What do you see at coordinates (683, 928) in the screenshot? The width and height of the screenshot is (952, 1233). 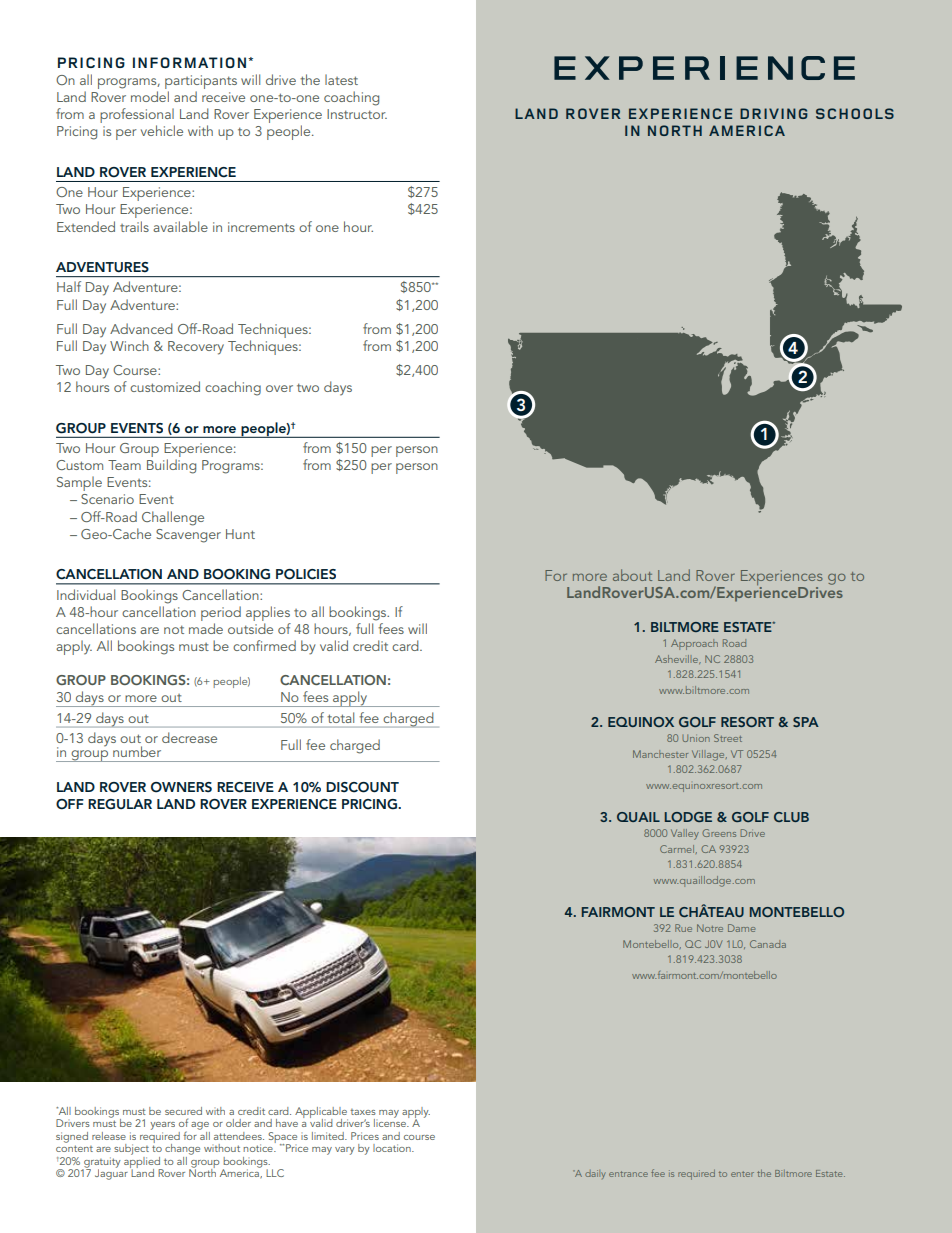 I see `Rue` at bounding box center [683, 928].
